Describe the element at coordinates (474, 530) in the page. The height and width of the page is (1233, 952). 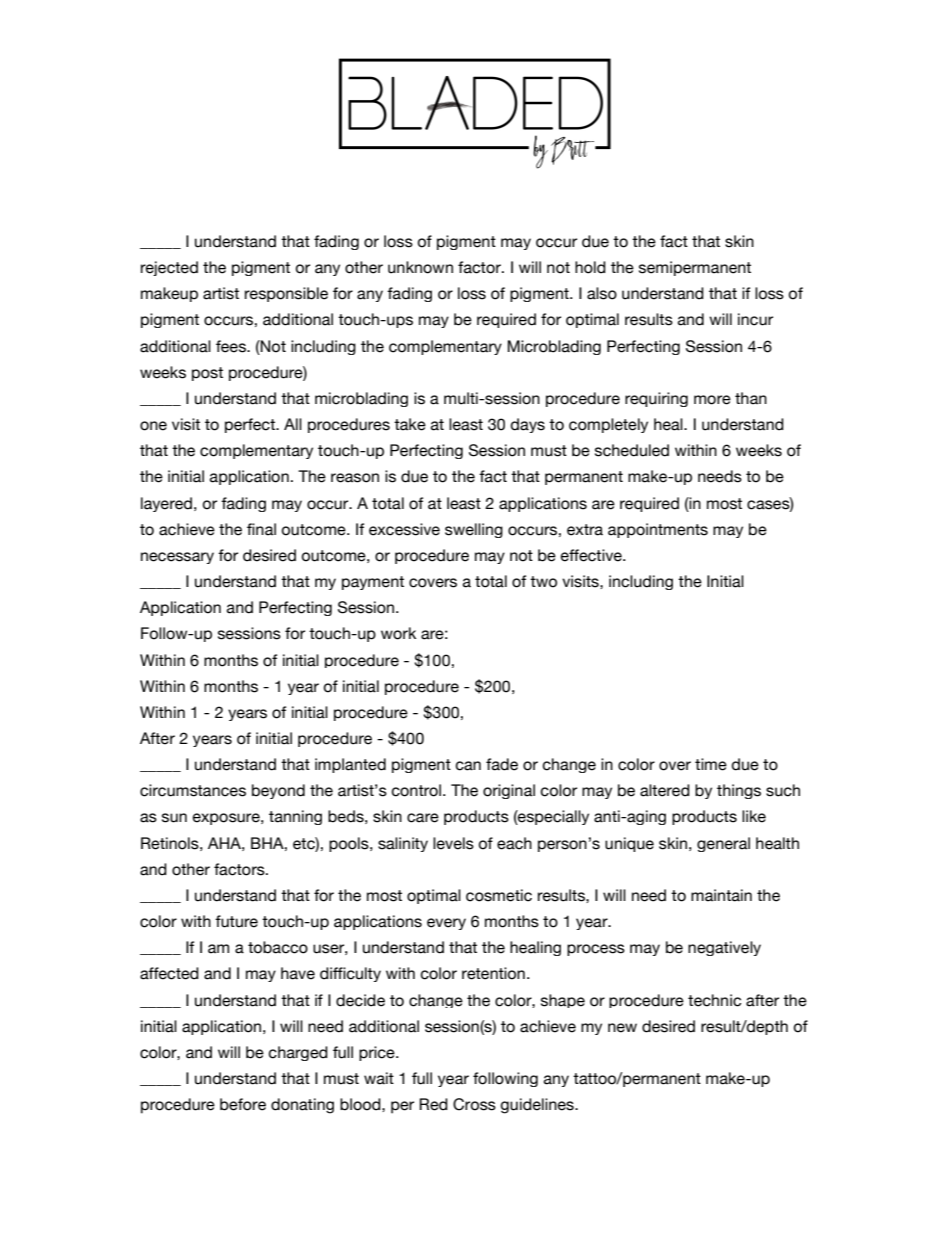
I see `swelling` at that location.
